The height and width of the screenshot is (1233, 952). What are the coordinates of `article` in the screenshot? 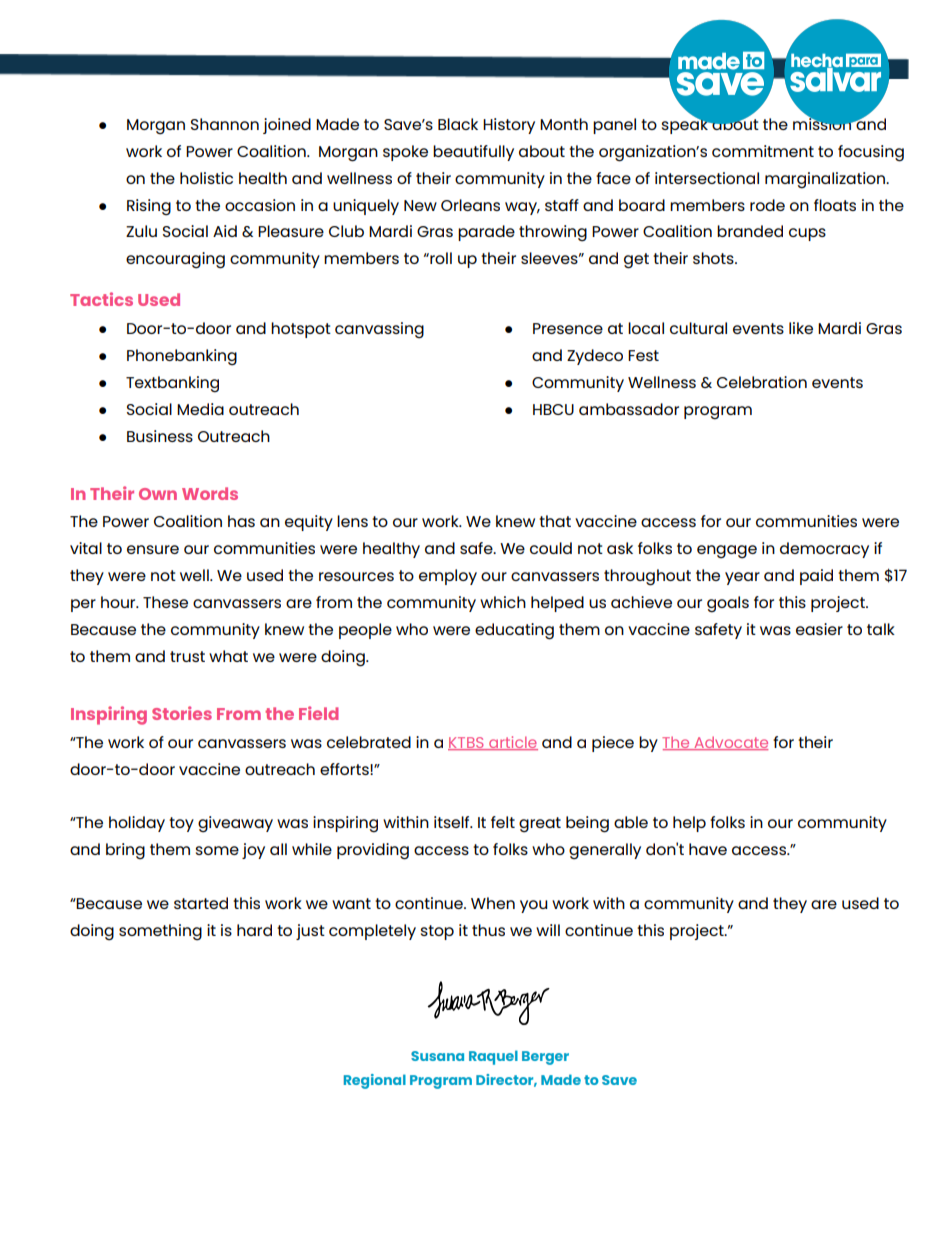 It's located at (512, 743).
